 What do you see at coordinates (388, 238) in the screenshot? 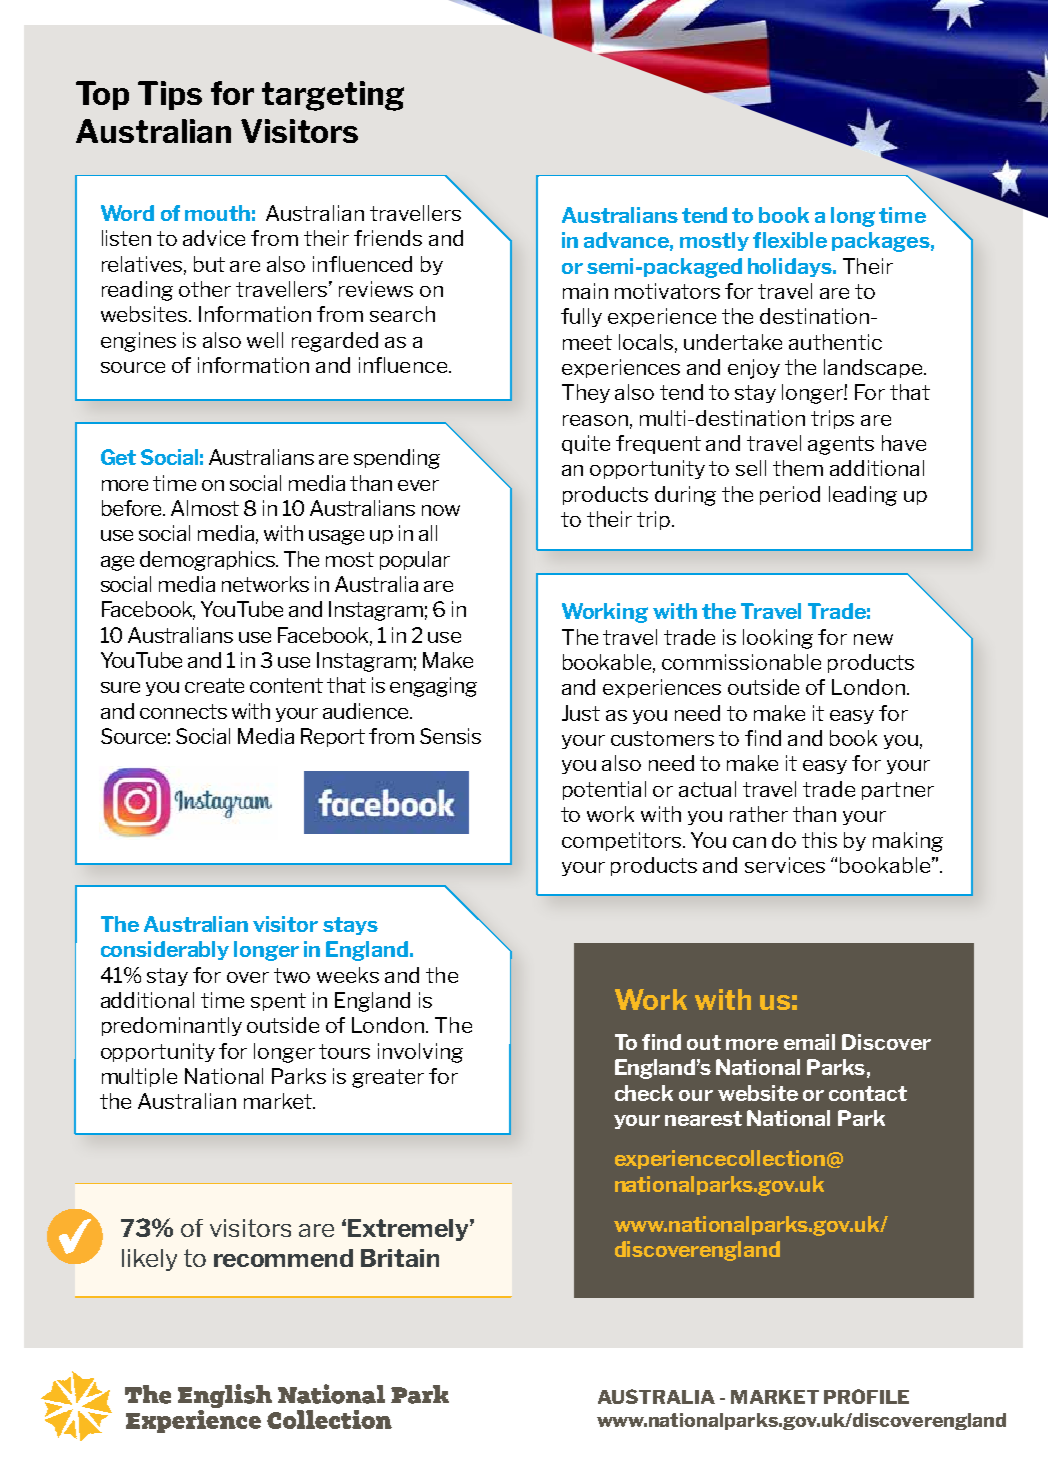
I see `friends` at bounding box center [388, 238].
